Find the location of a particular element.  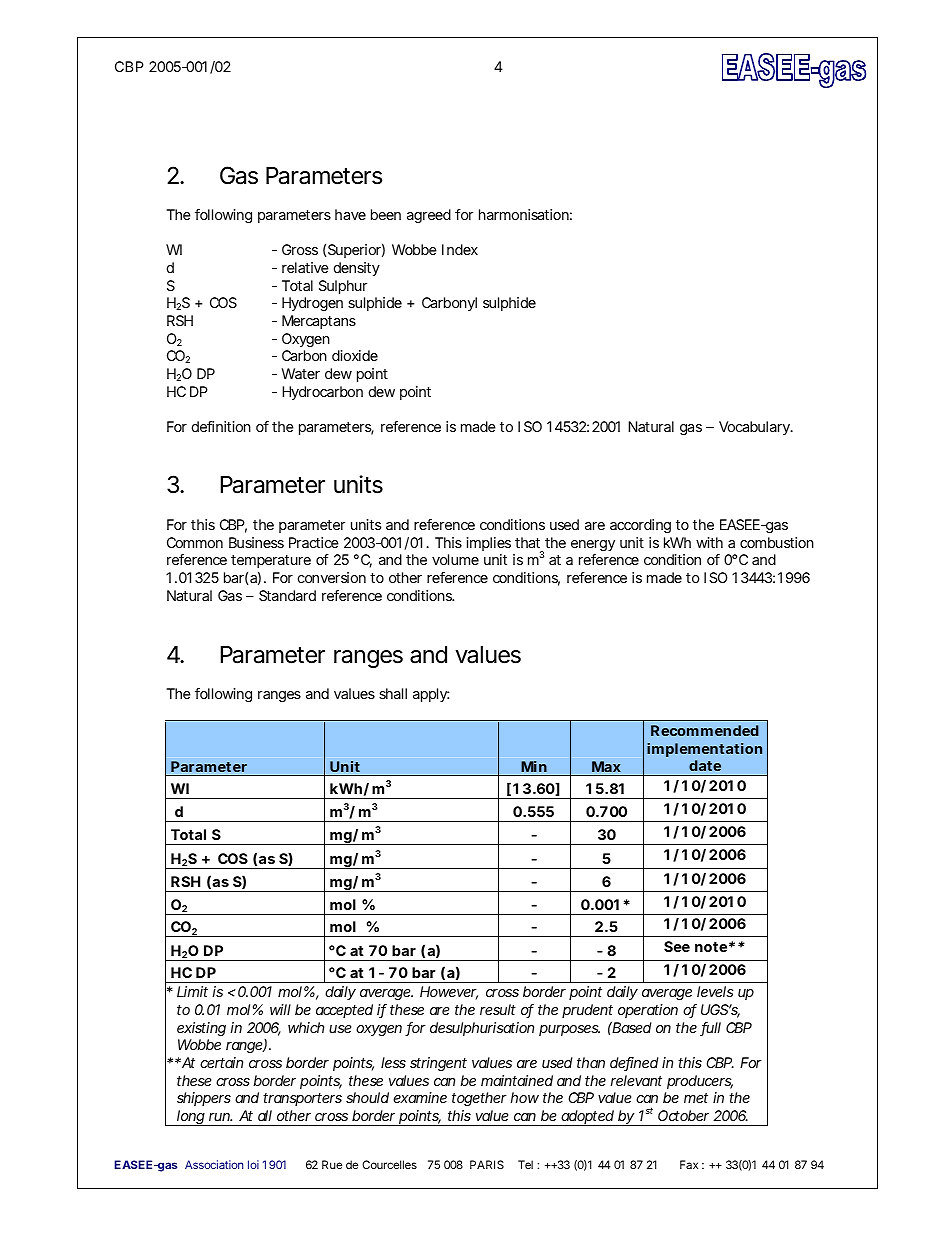

Gross is located at coordinates (300, 249).
